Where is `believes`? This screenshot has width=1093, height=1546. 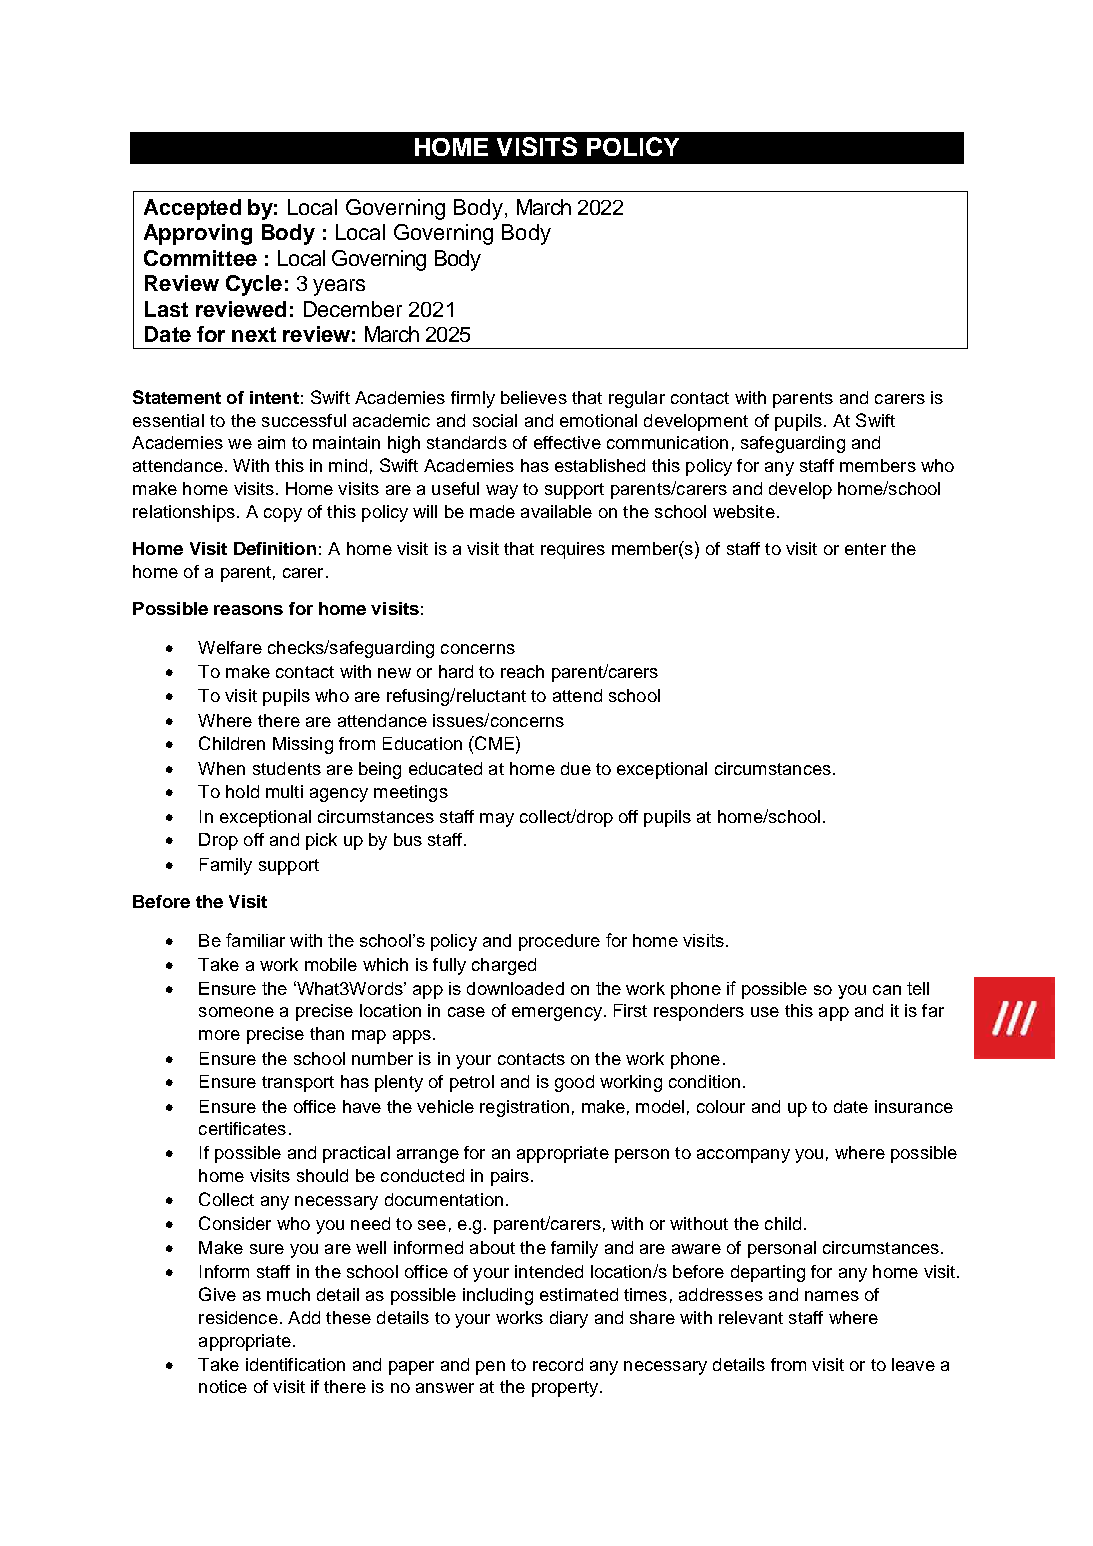
believes is located at coordinates (534, 397).
